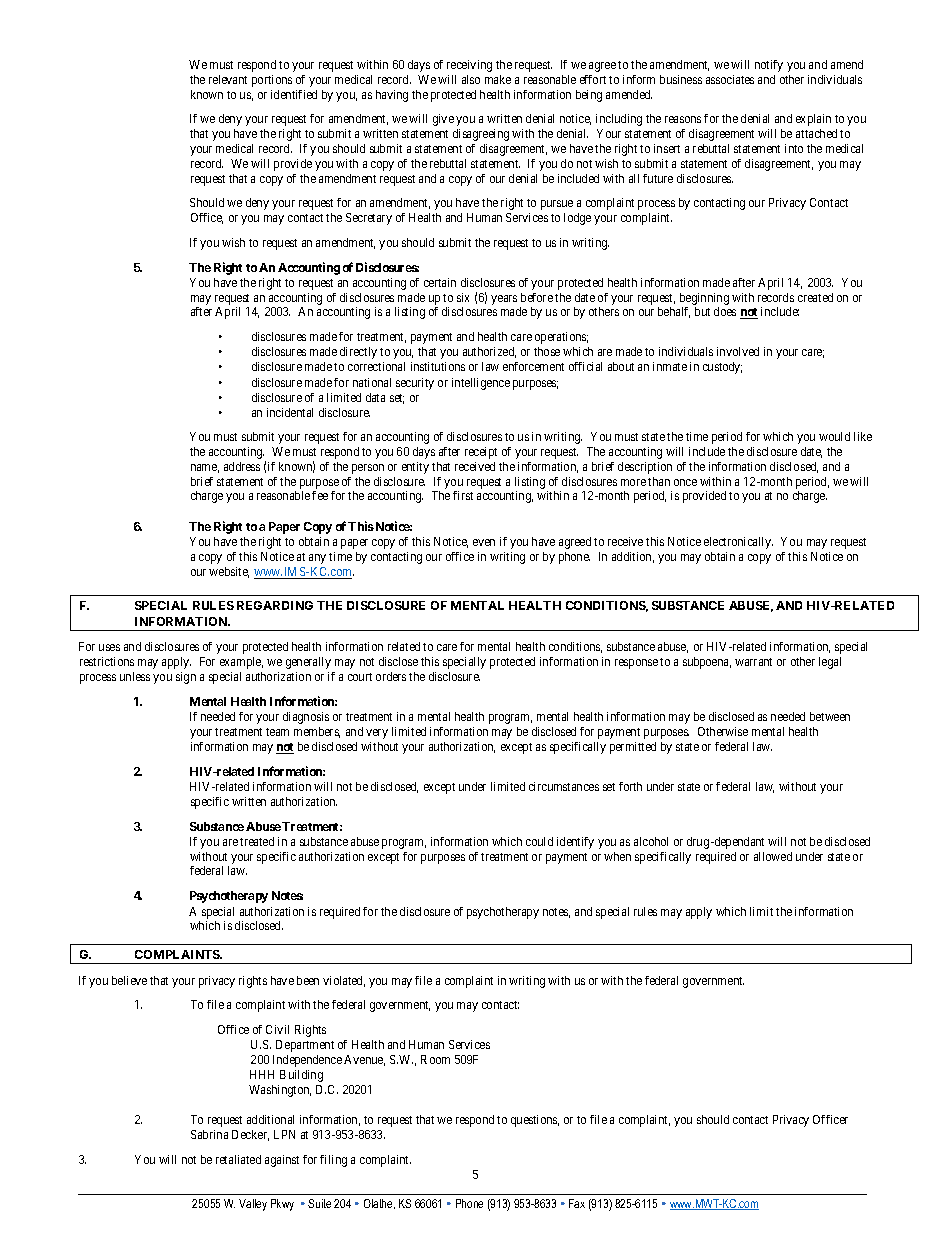 This screenshot has height=1233, width=952. Describe the element at coordinates (753, 662) in the screenshot. I see `warrant` at that location.
